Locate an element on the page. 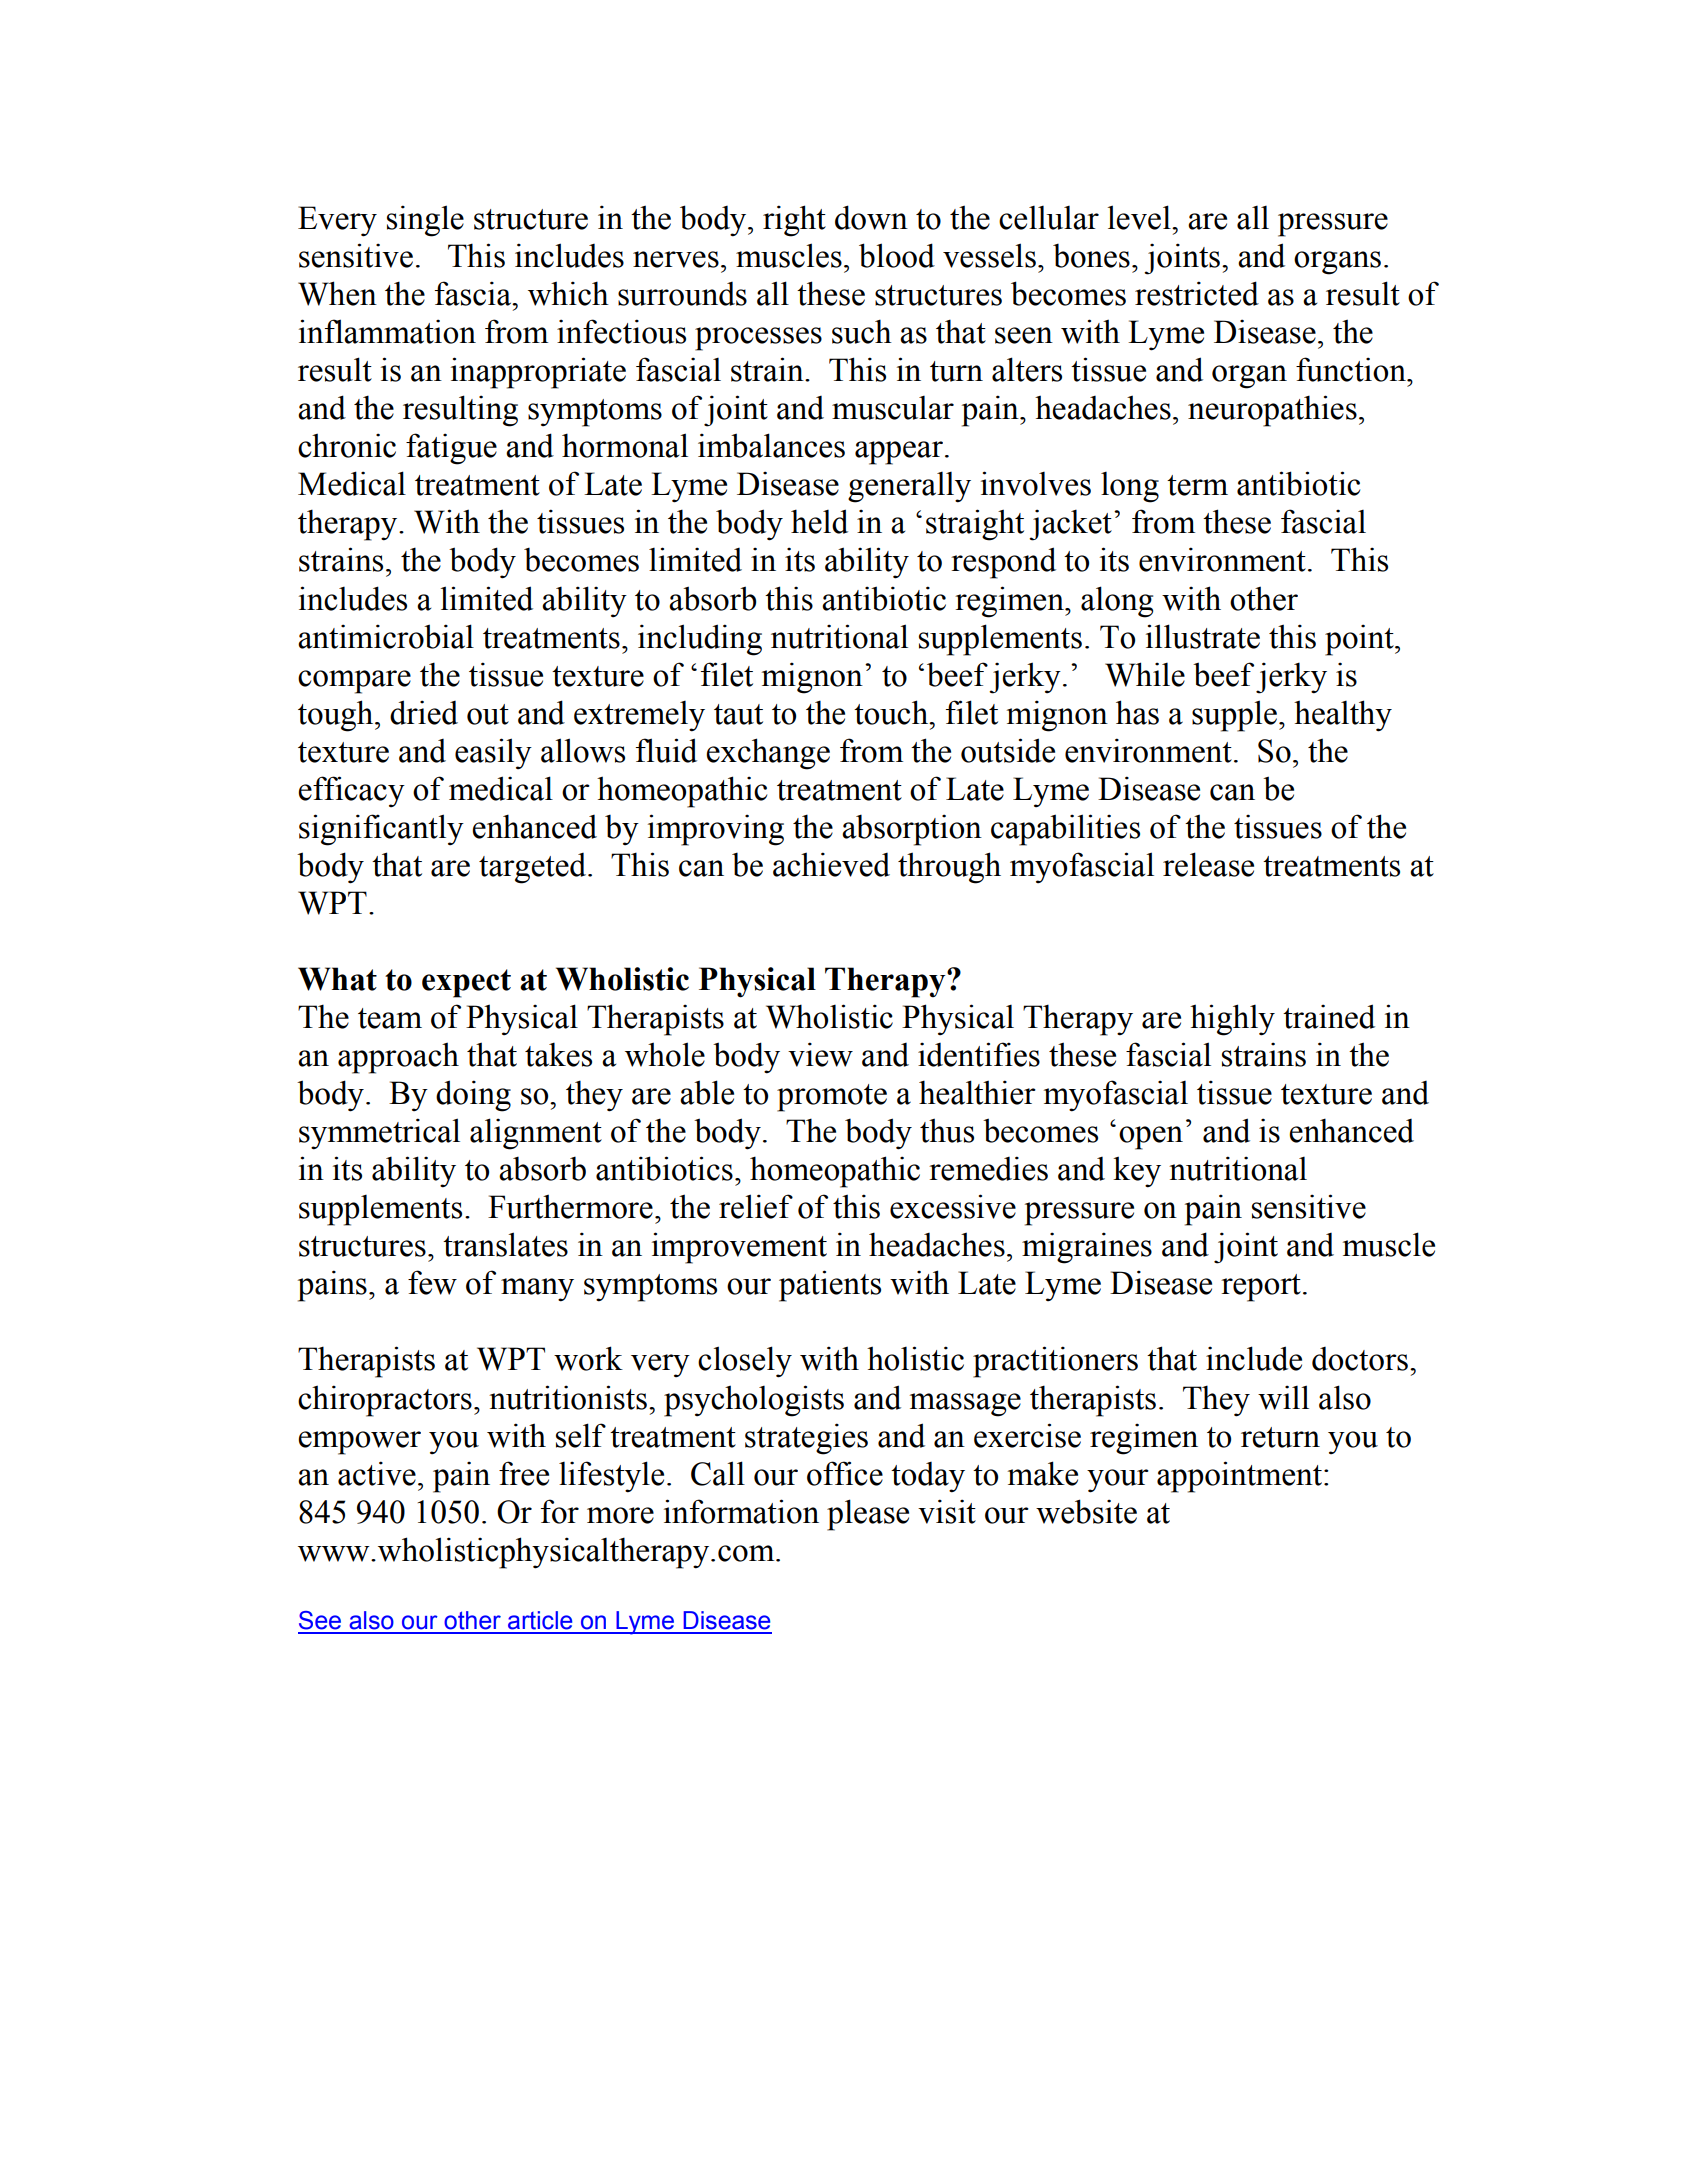  easily is located at coordinates (493, 753).
